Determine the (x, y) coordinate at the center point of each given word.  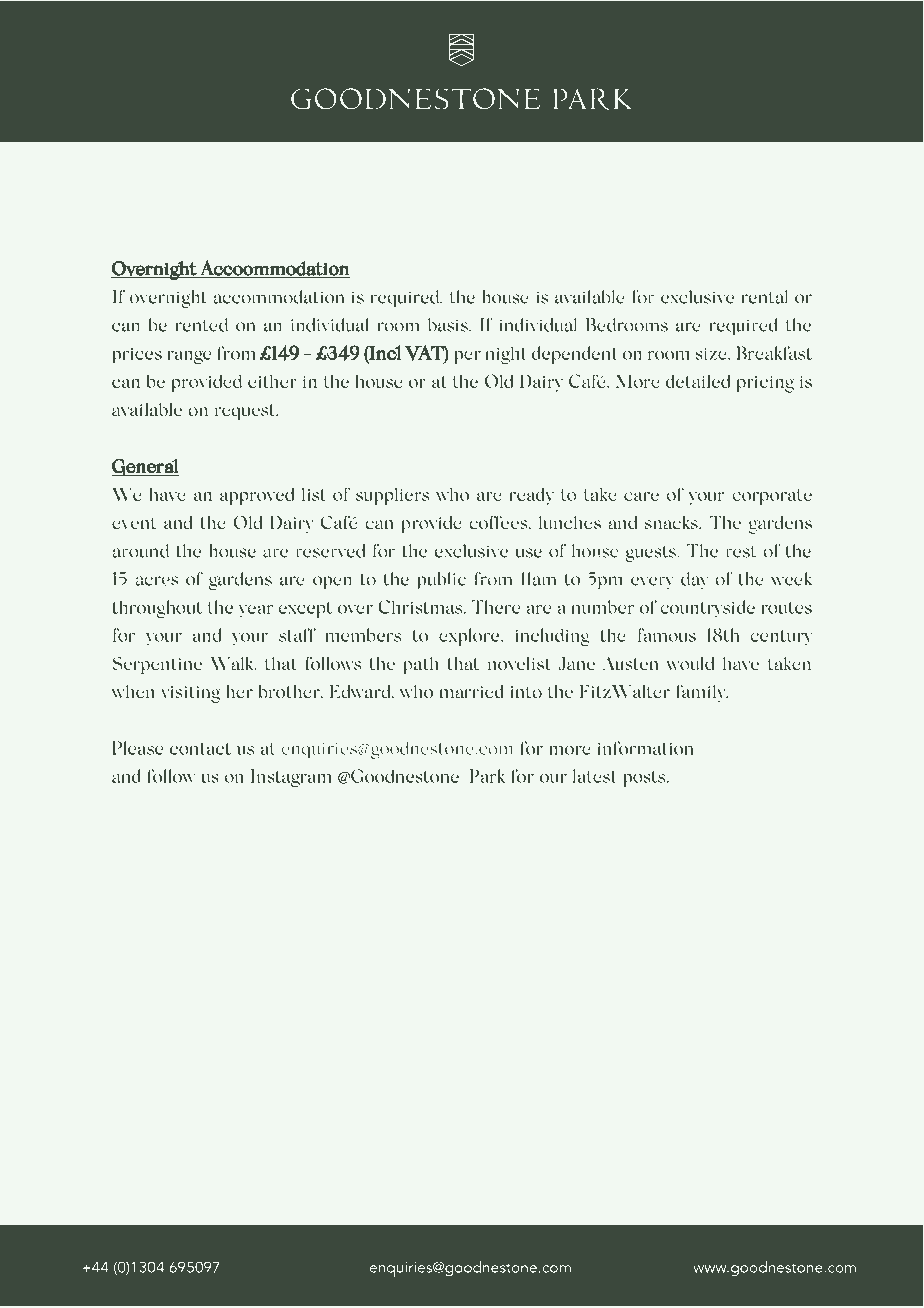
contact (200, 749)
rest (741, 552)
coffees (500, 523)
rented (202, 325)
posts (645, 779)
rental (765, 297)
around (140, 551)
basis (449, 325)
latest (595, 776)
